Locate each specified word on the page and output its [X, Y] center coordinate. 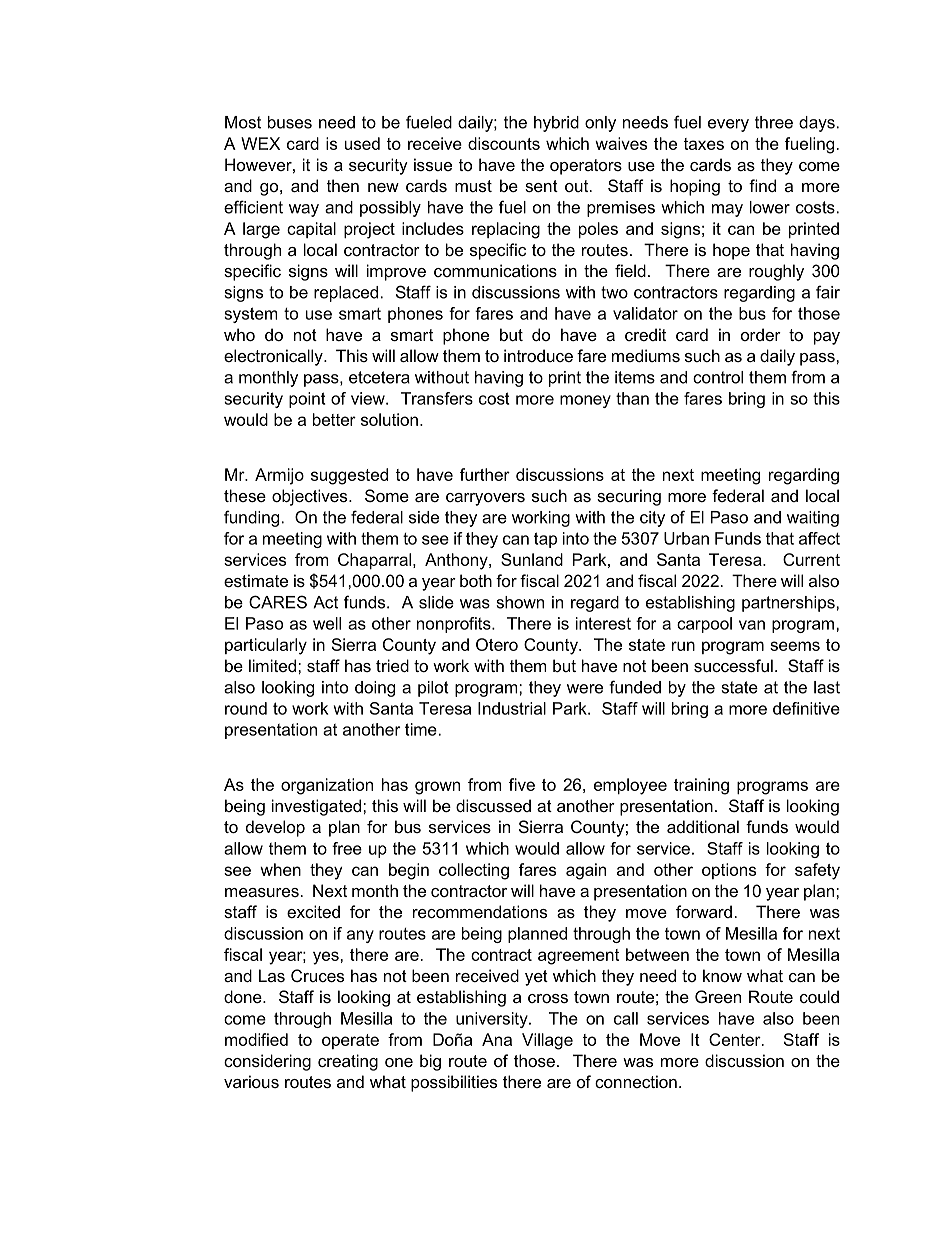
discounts [504, 143]
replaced [346, 294]
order [761, 334]
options [729, 871]
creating [348, 1062]
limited [274, 665]
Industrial [512, 708]
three [774, 122]
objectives [311, 497]
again [586, 871]
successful [733, 665]
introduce [538, 355]
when [280, 869]
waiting [813, 519]
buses [290, 122]
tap [545, 540]
